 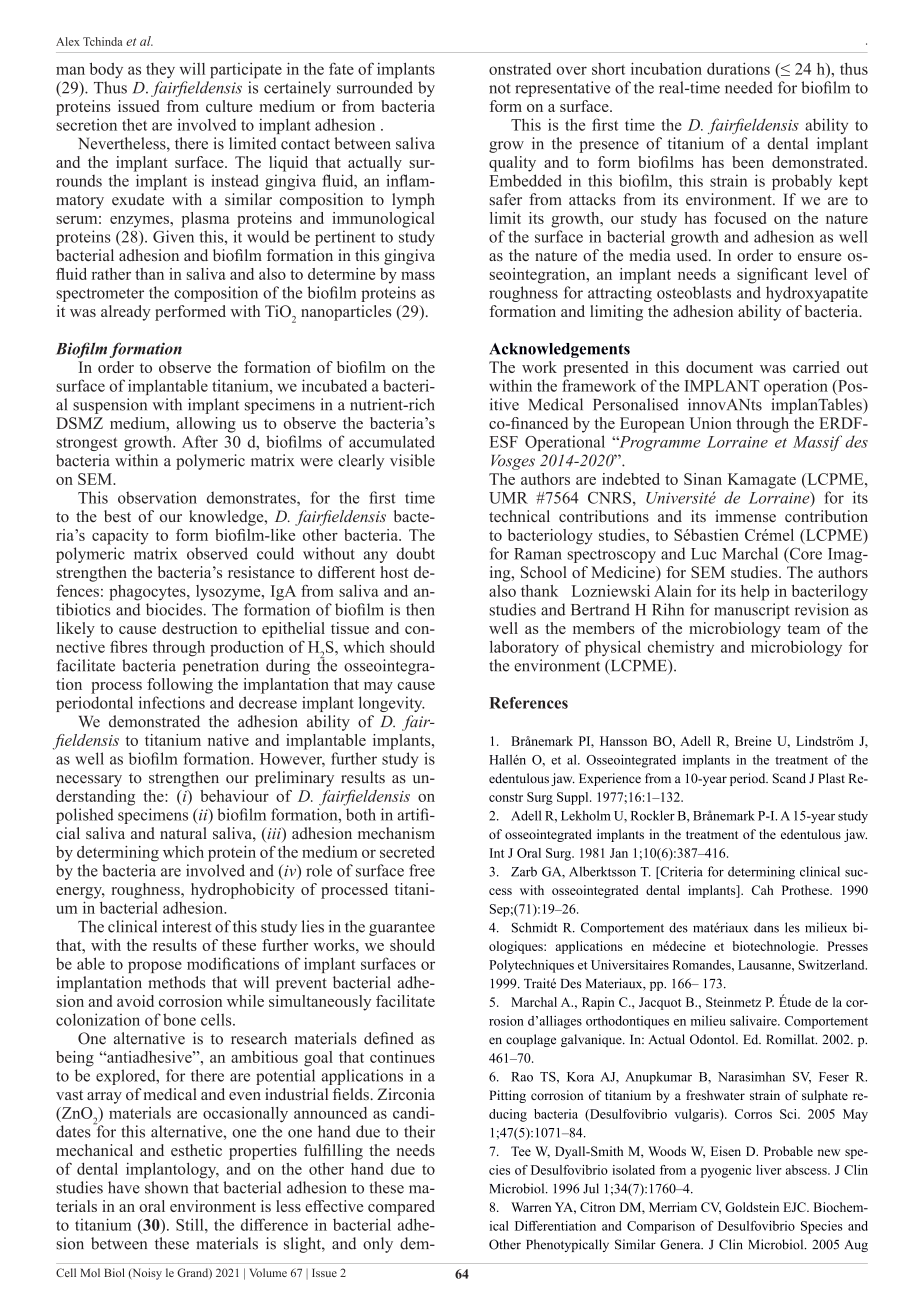 I want to click on dans, so click(x=766, y=927).
